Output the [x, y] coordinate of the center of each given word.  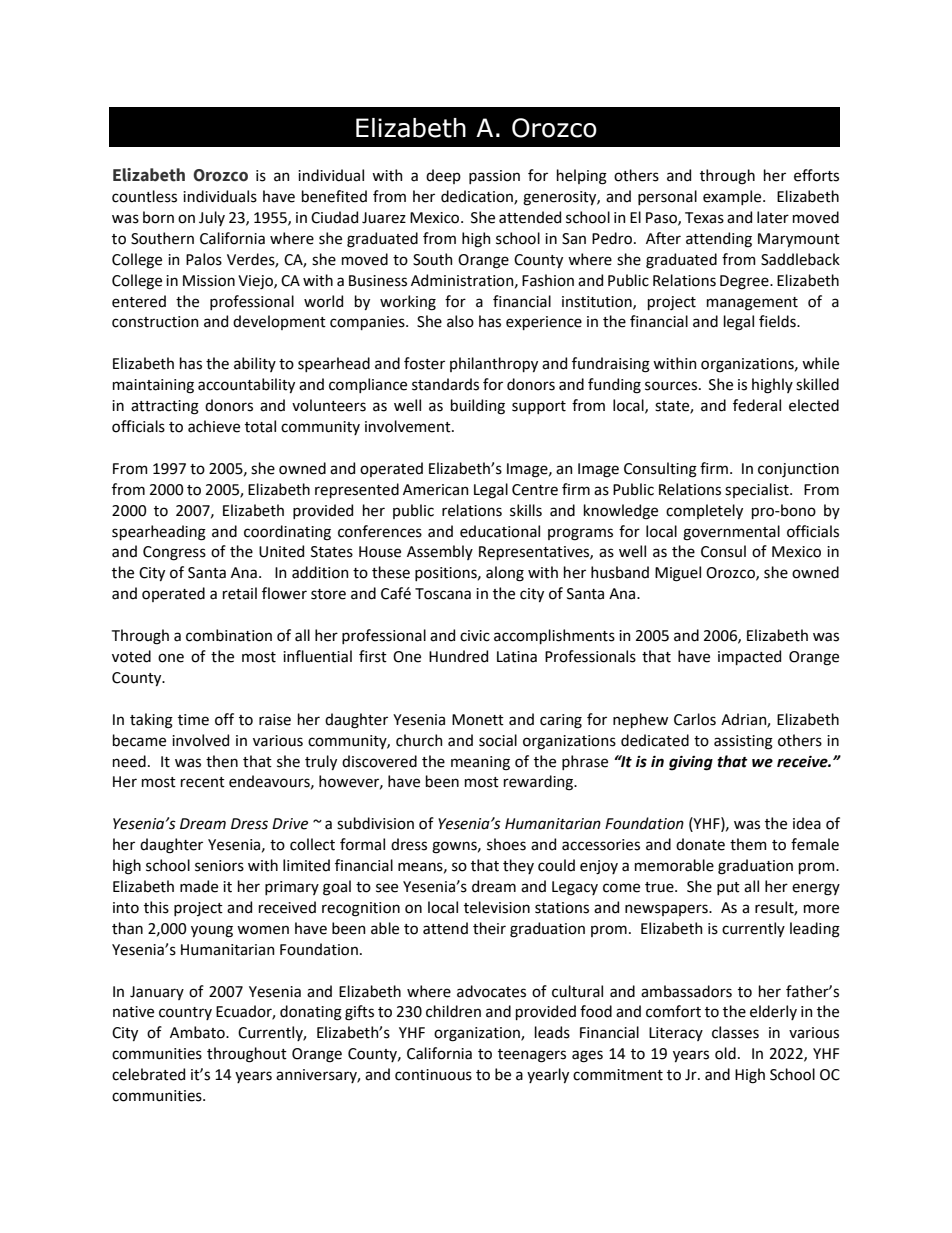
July [212, 218]
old [725, 1053]
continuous [433, 1075]
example [733, 197]
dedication [478, 197]
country [185, 1013]
